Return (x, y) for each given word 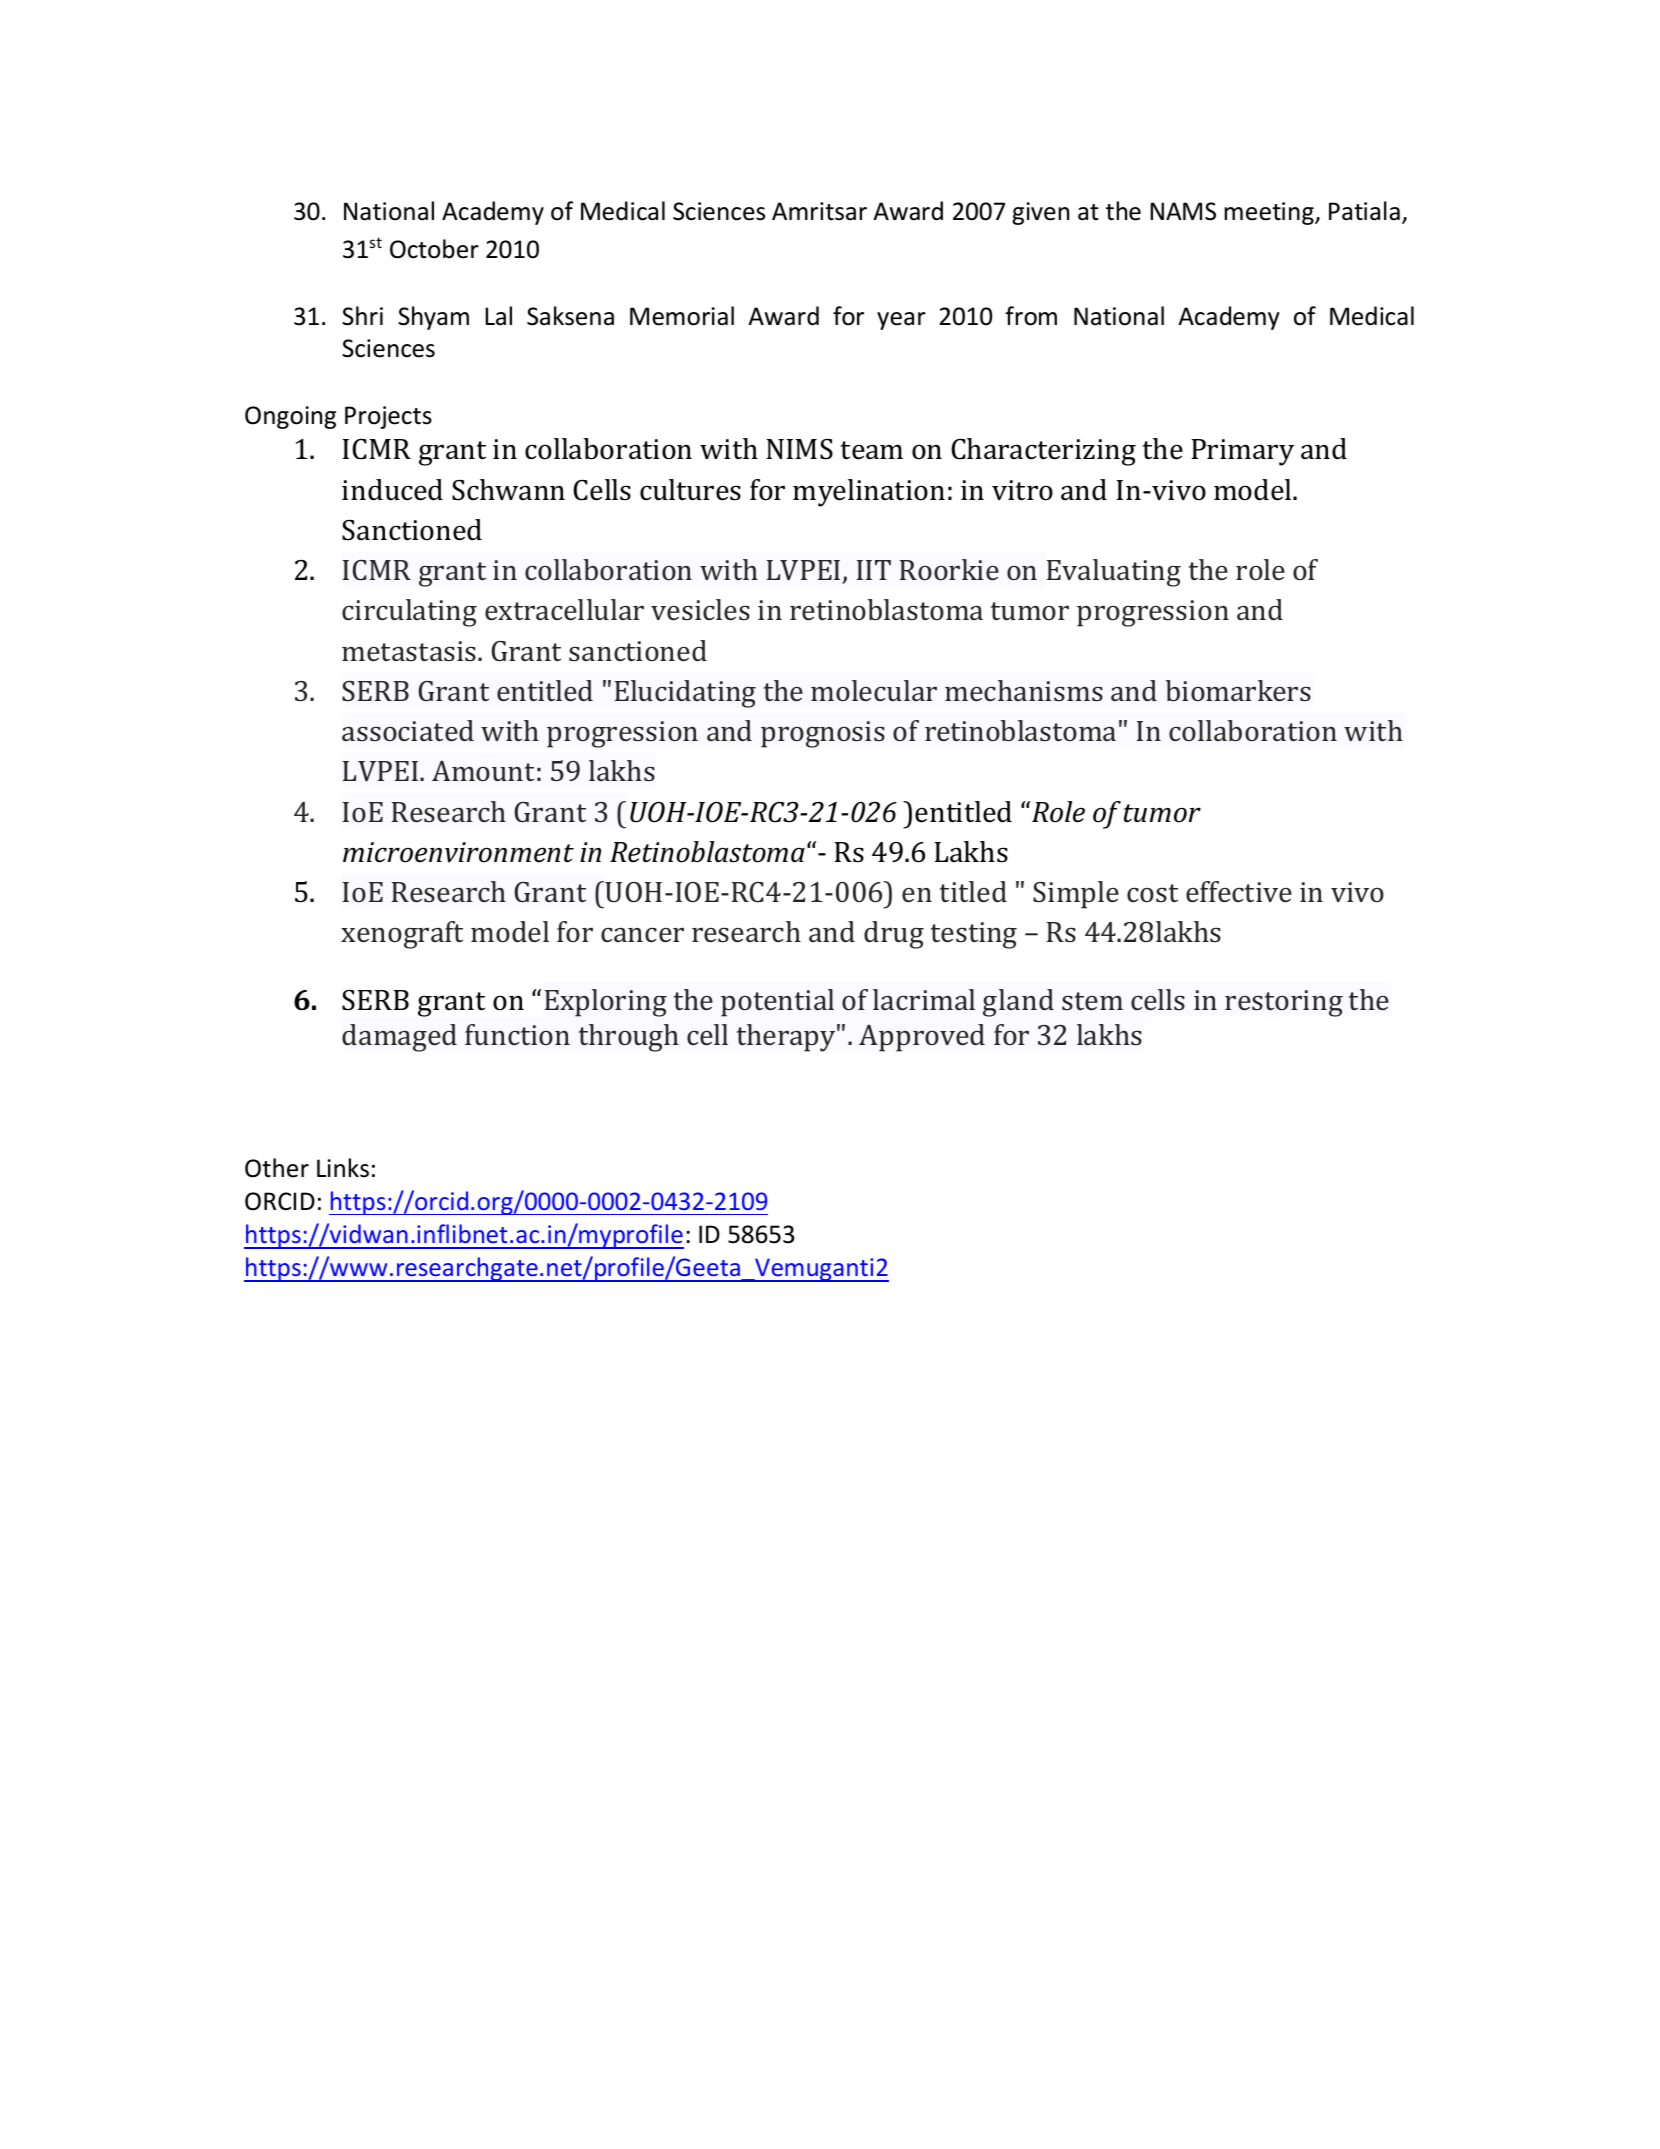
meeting (1270, 213)
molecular (874, 690)
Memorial (682, 316)
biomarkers (1238, 690)
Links (343, 1168)
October (434, 249)
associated (408, 730)
